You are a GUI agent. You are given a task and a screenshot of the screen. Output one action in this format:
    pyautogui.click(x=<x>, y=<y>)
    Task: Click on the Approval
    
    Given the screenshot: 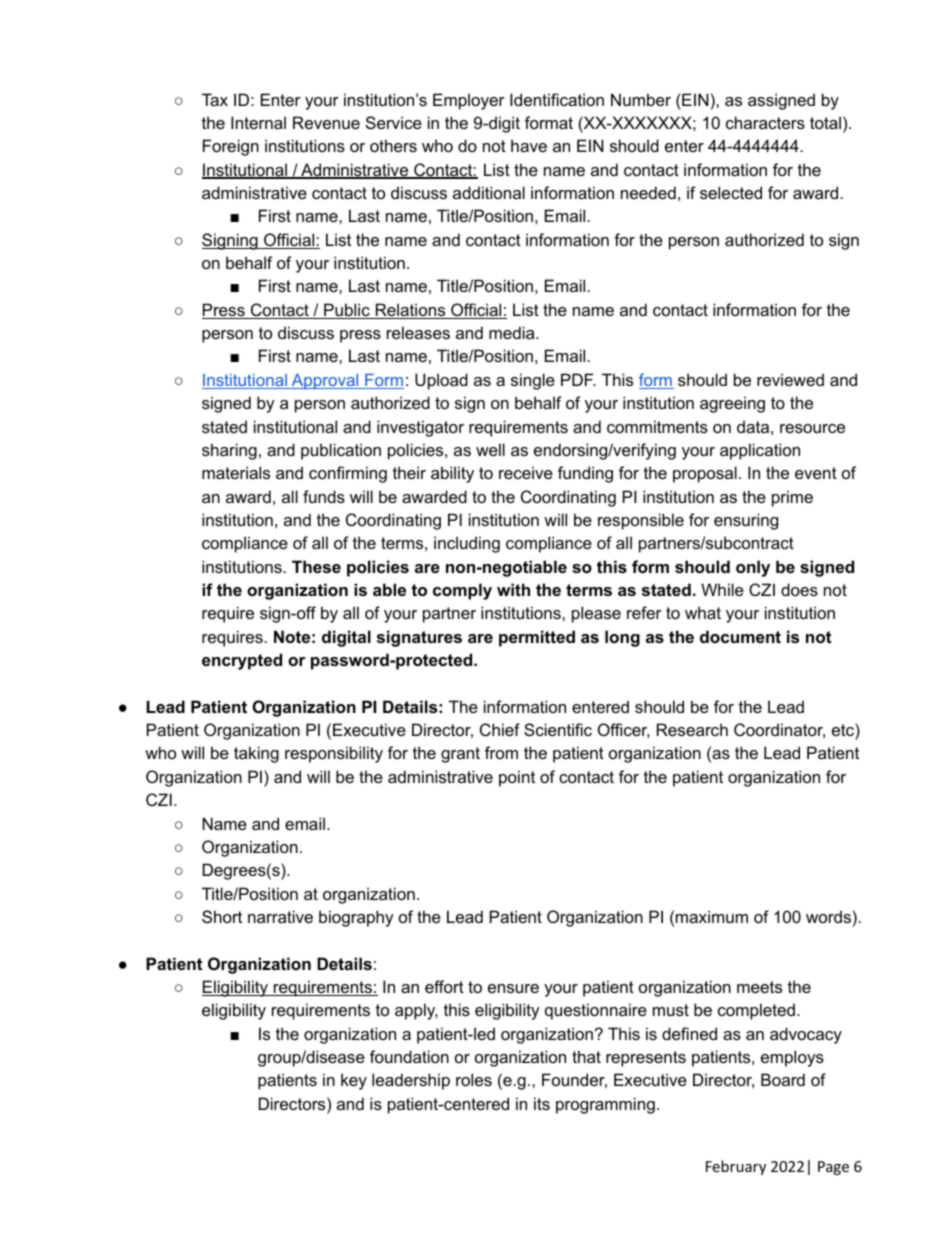 What is the action you would take?
    pyautogui.click(x=325, y=382)
